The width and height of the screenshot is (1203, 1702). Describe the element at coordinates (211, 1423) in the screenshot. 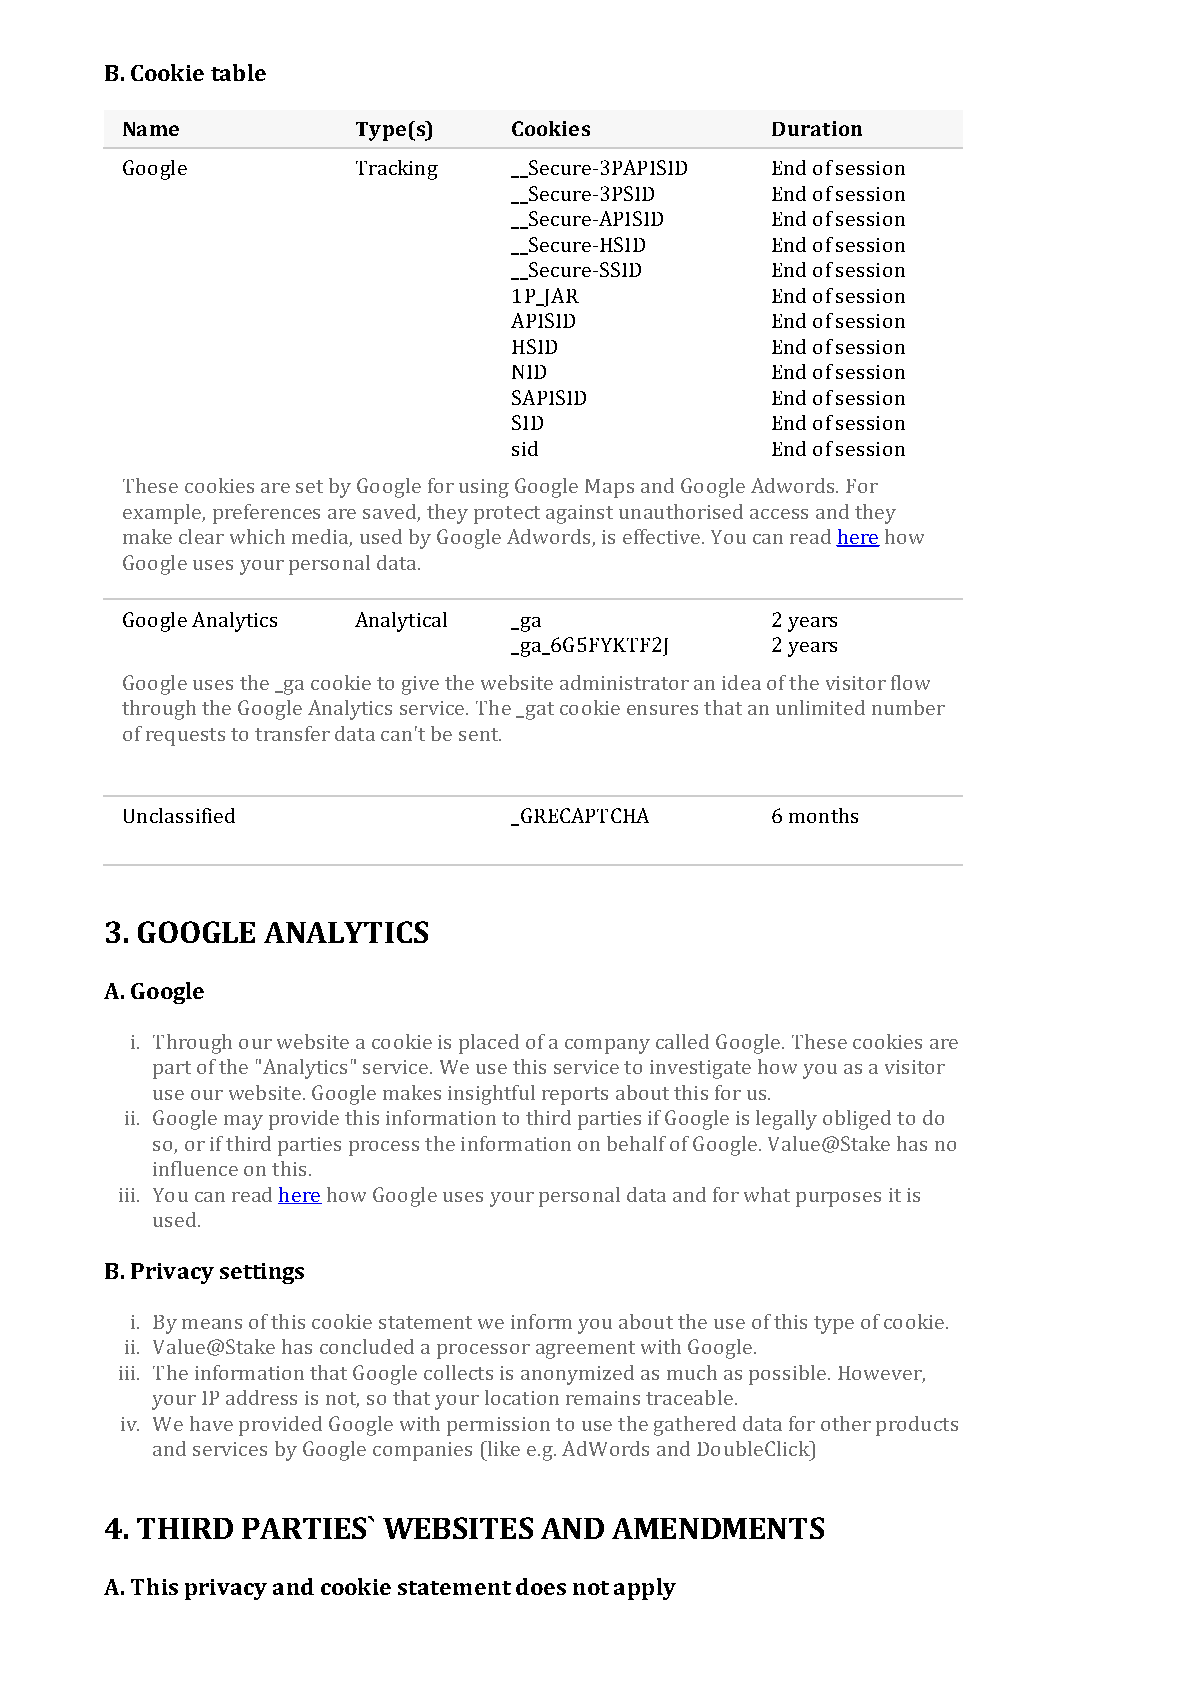

I see `have` at that location.
